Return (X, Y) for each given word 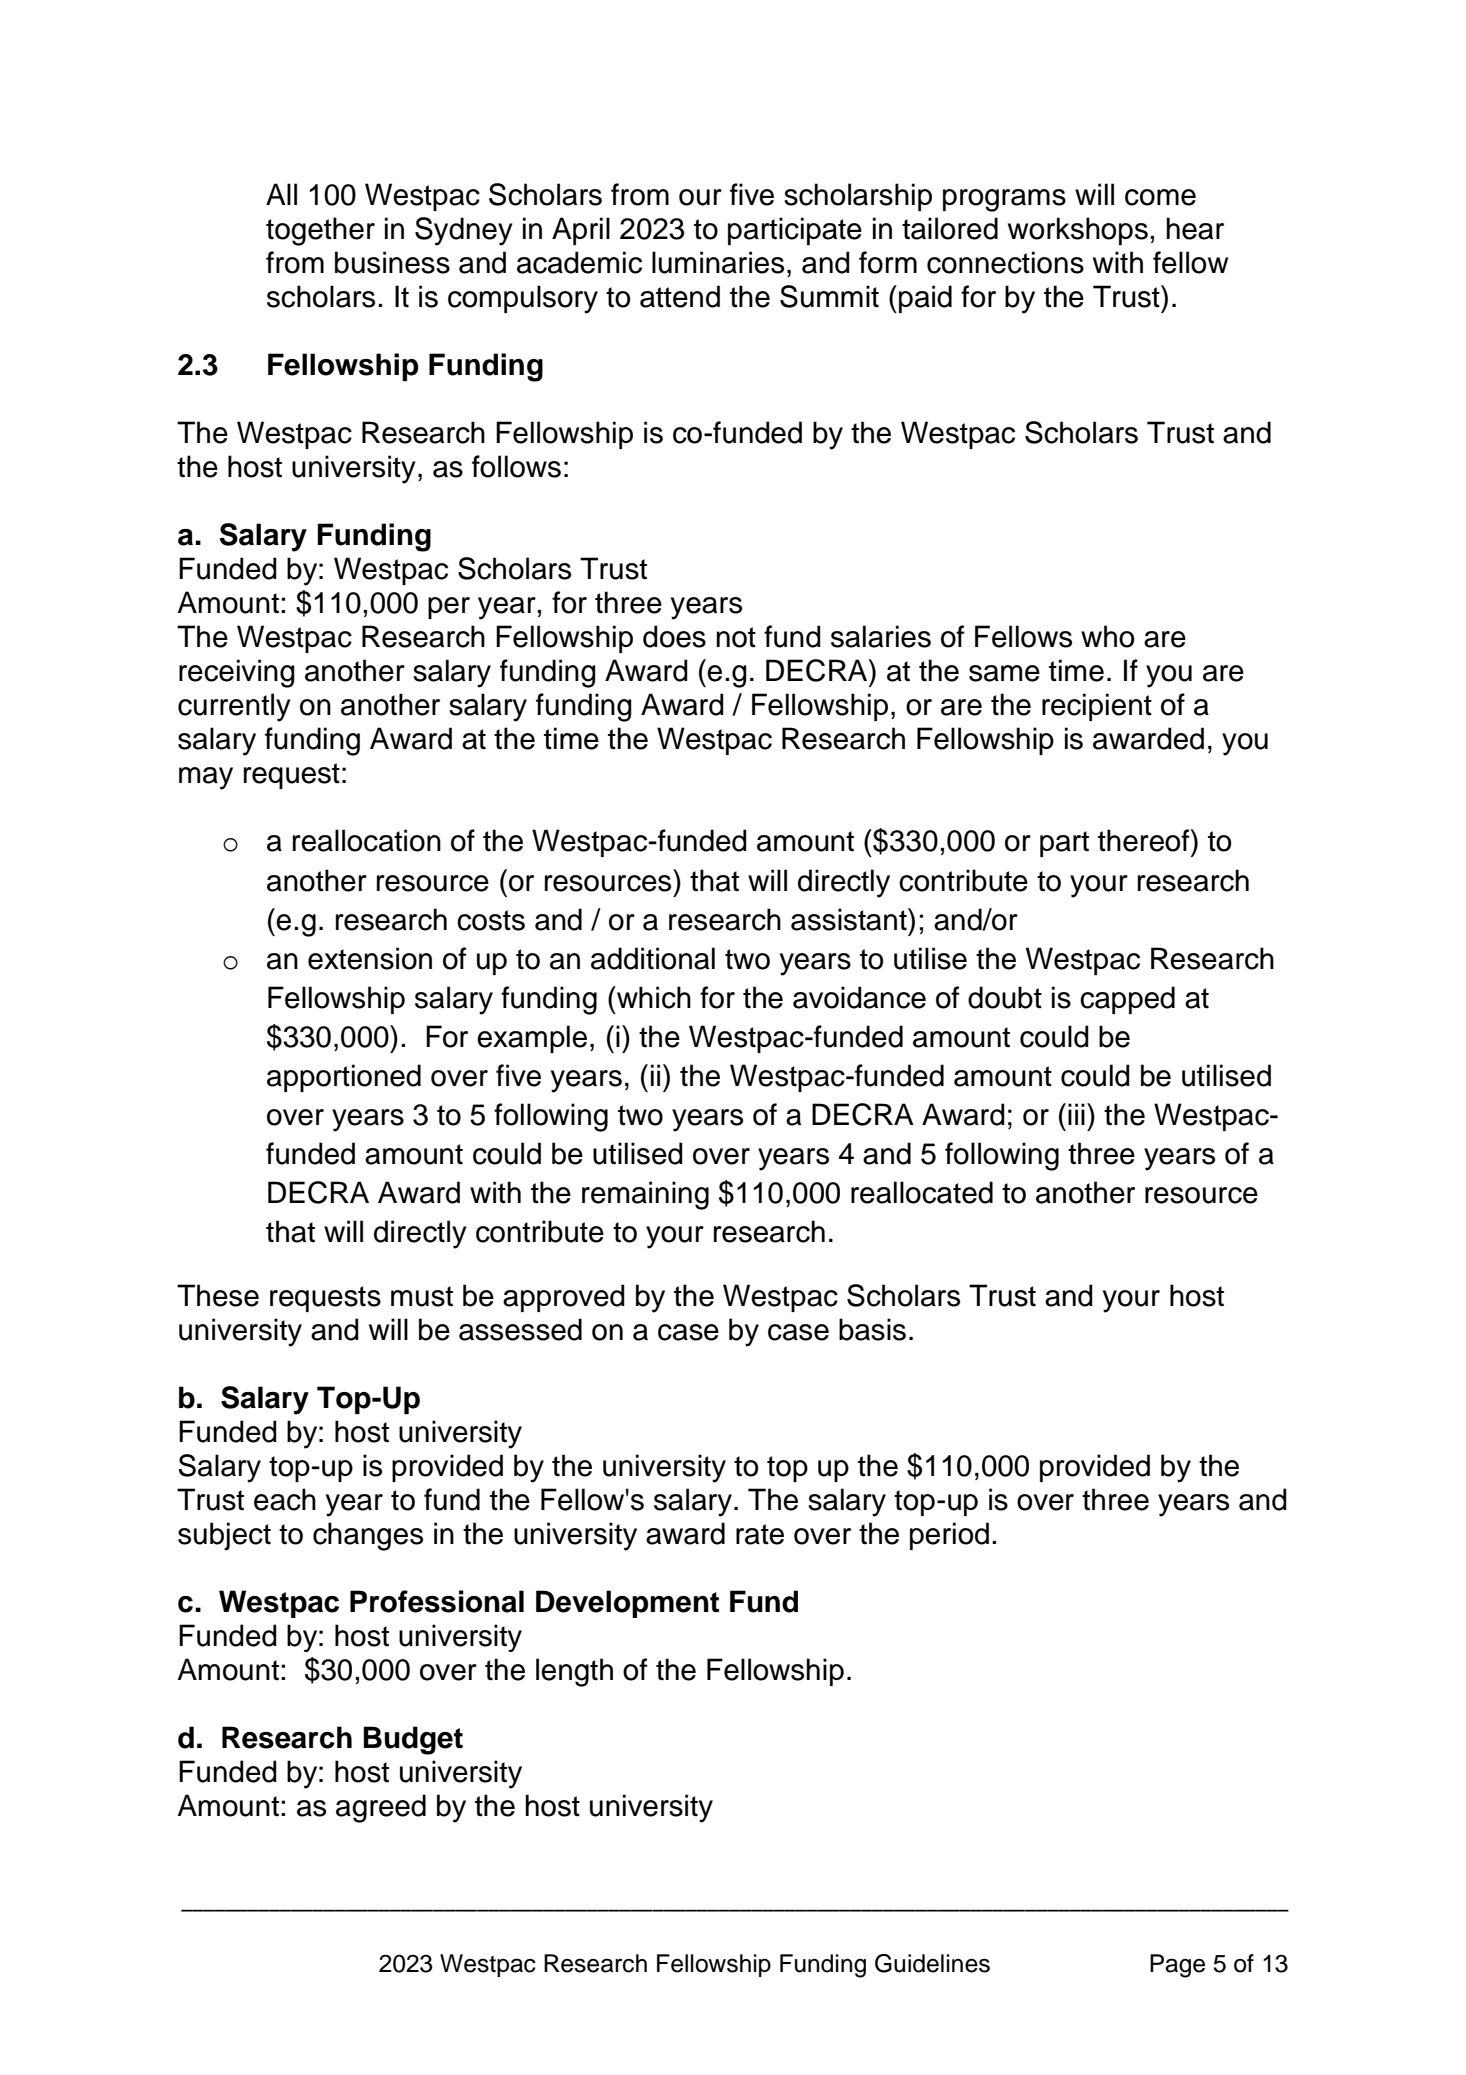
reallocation (367, 840)
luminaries (718, 262)
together (320, 231)
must (422, 1296)
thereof (1145, 840)
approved (564, 1298)
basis (872, 1329)
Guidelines (932, 1963)
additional (653, 958)
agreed (381, 1808)
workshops (1078, 231)
